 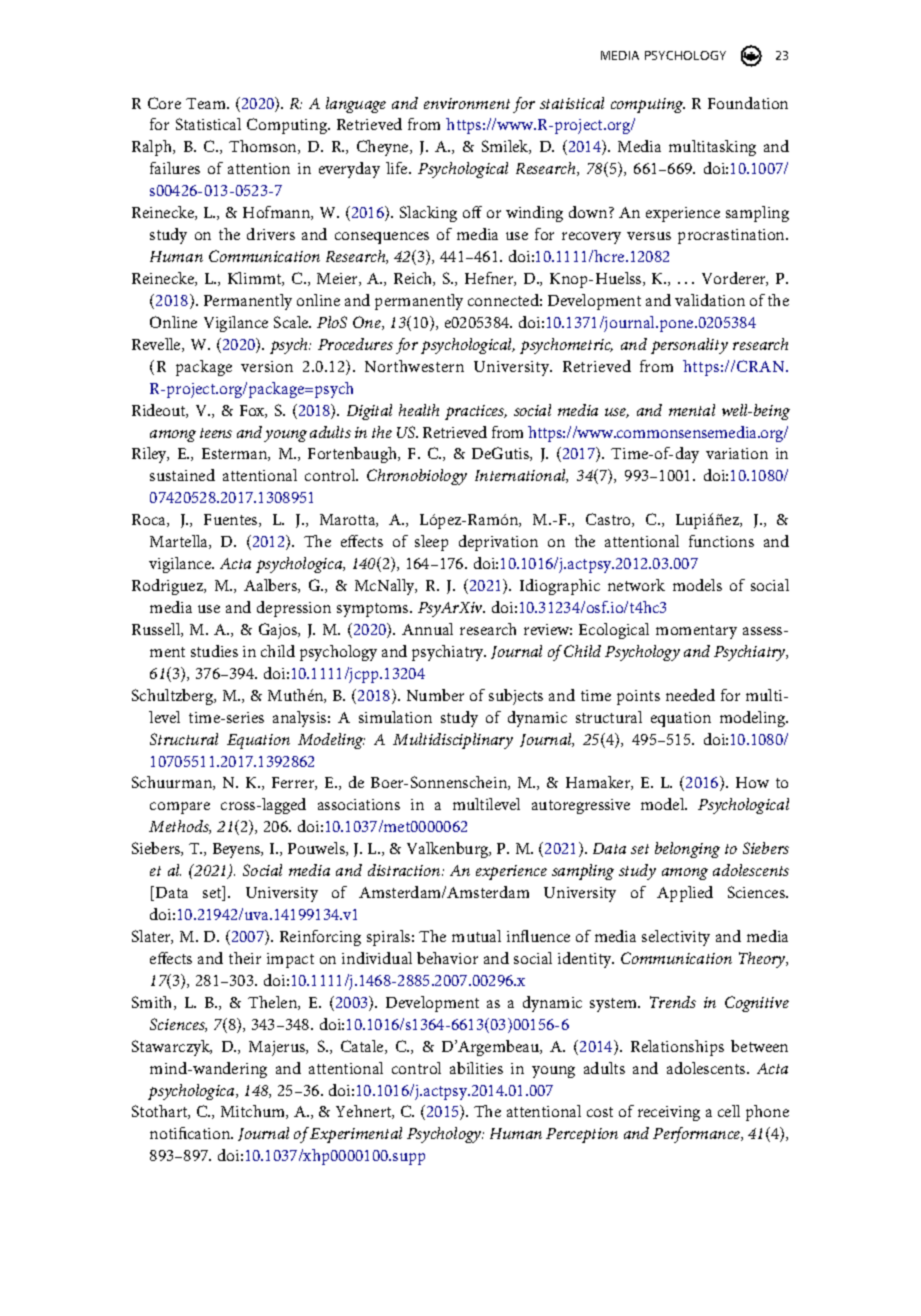 What do you see at coordinates (737, 453) in the image?
I see `variation` at bounding box center [737, 453].
